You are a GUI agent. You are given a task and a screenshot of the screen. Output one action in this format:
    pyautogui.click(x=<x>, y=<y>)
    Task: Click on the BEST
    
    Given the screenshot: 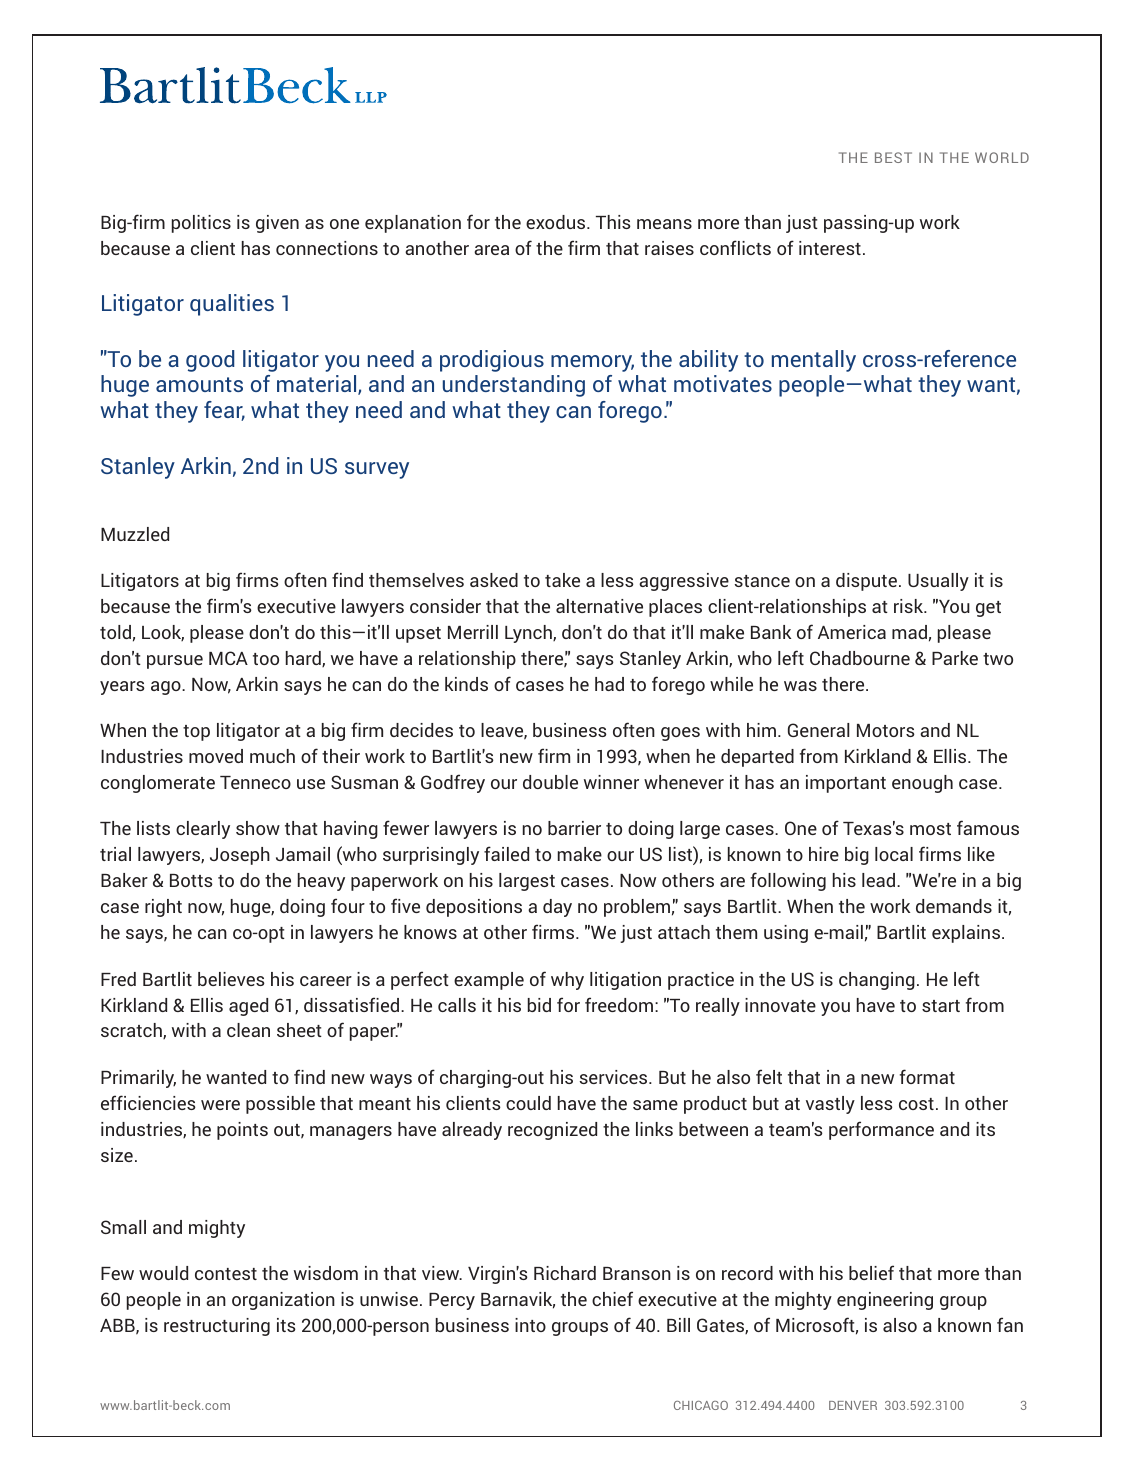 What is the action you would take?
    pyautogui.click(x=893, y=157)
